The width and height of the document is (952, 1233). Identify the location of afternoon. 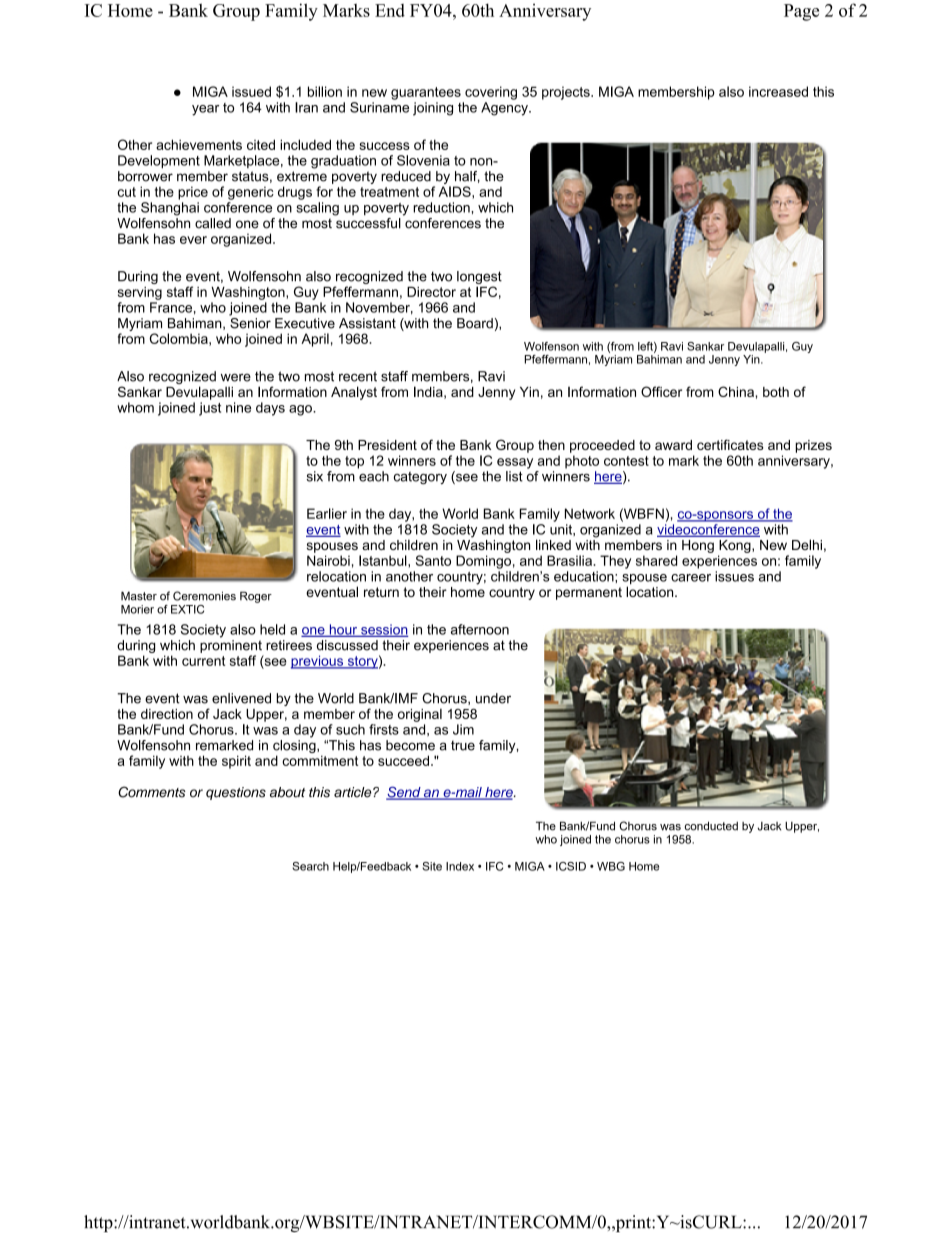
(480, 629).
